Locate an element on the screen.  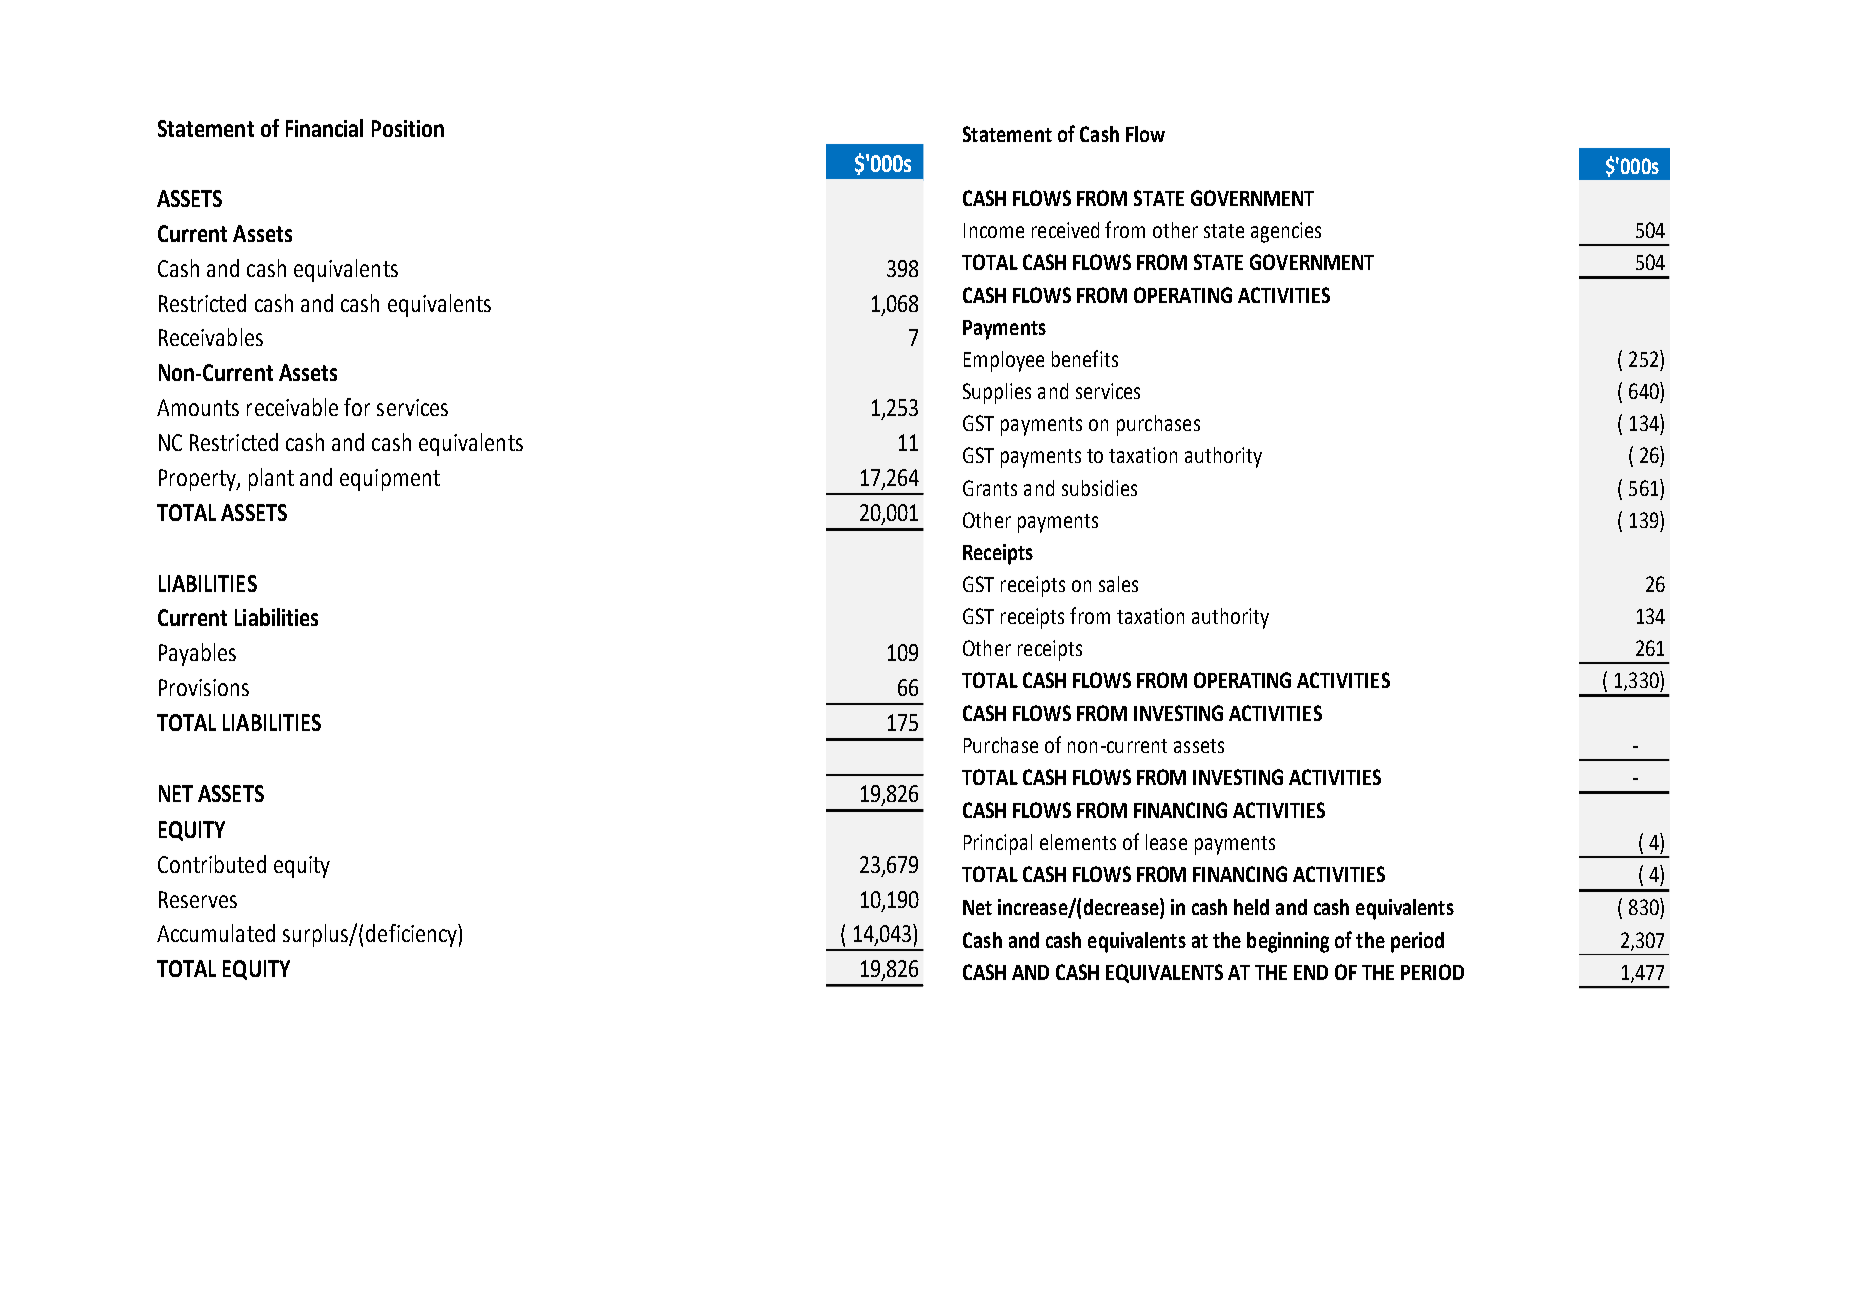
Accumulated is located at coordinates (216, 933).
